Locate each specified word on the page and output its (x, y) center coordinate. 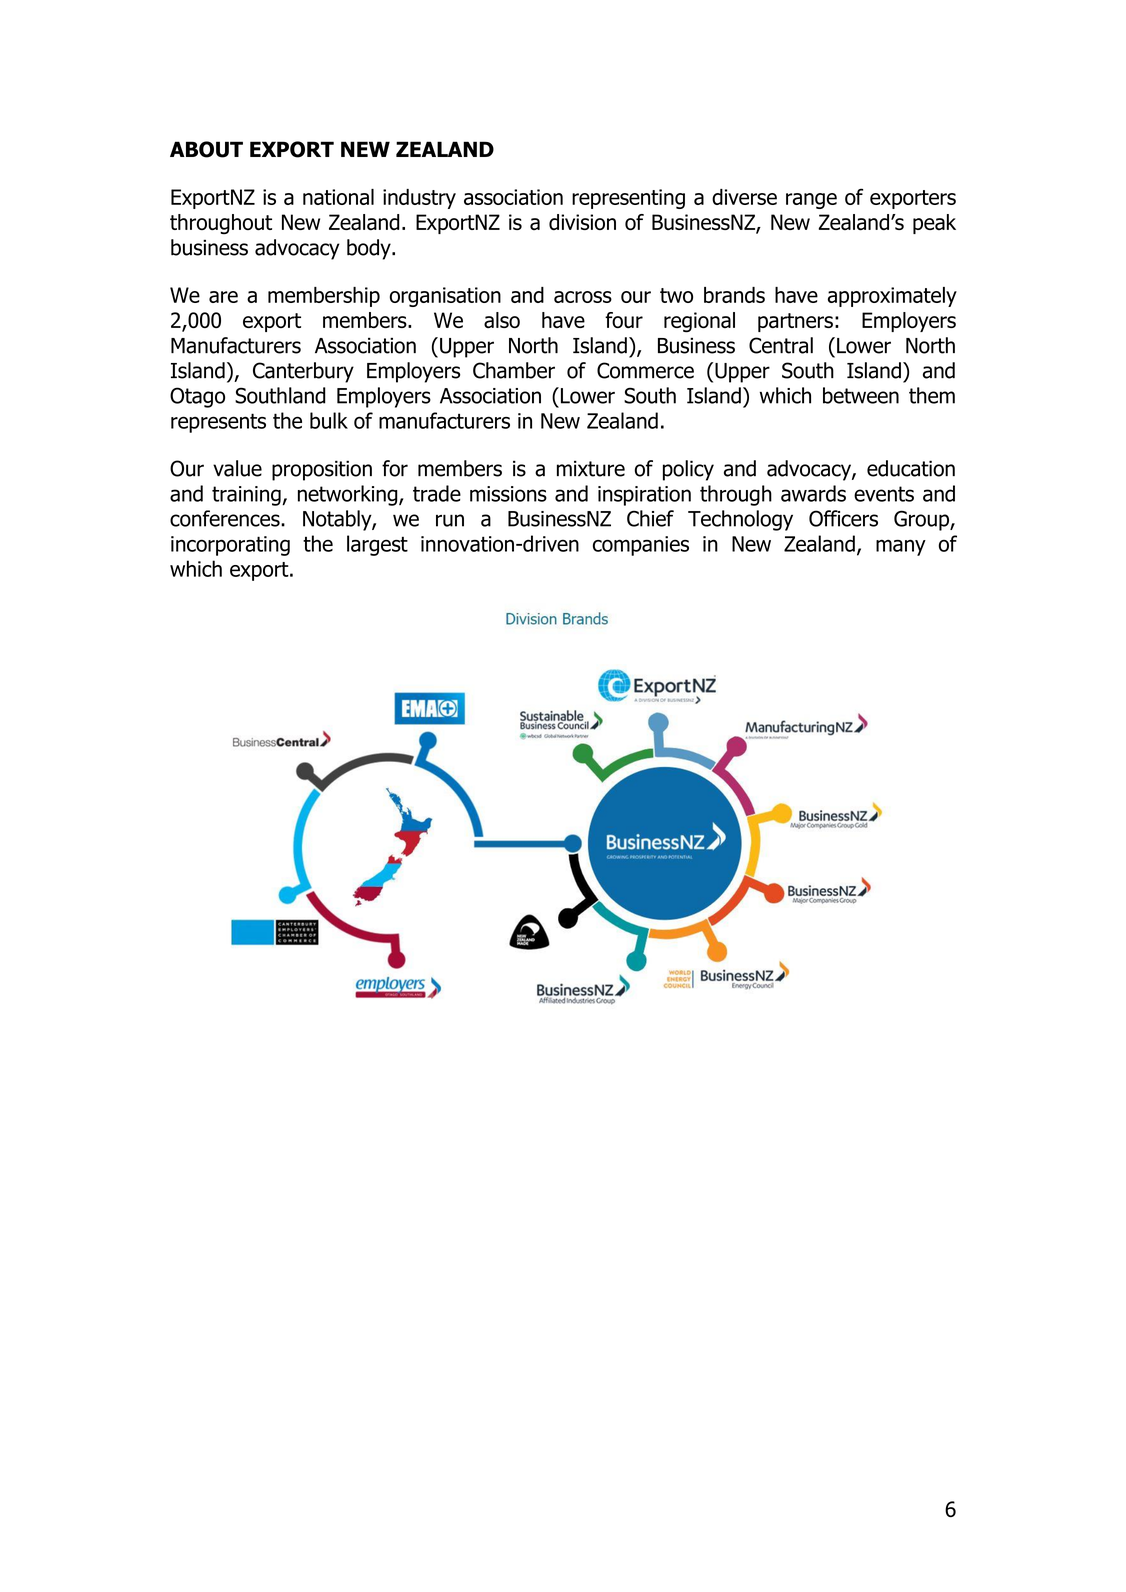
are (223, 297)
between (861, 395)
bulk (329, 420)
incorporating (230, 546)
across (583, 297)
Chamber (514, 370)
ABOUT (206, 149)
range (811, 201)
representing (628, 199)
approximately (892, 297)
